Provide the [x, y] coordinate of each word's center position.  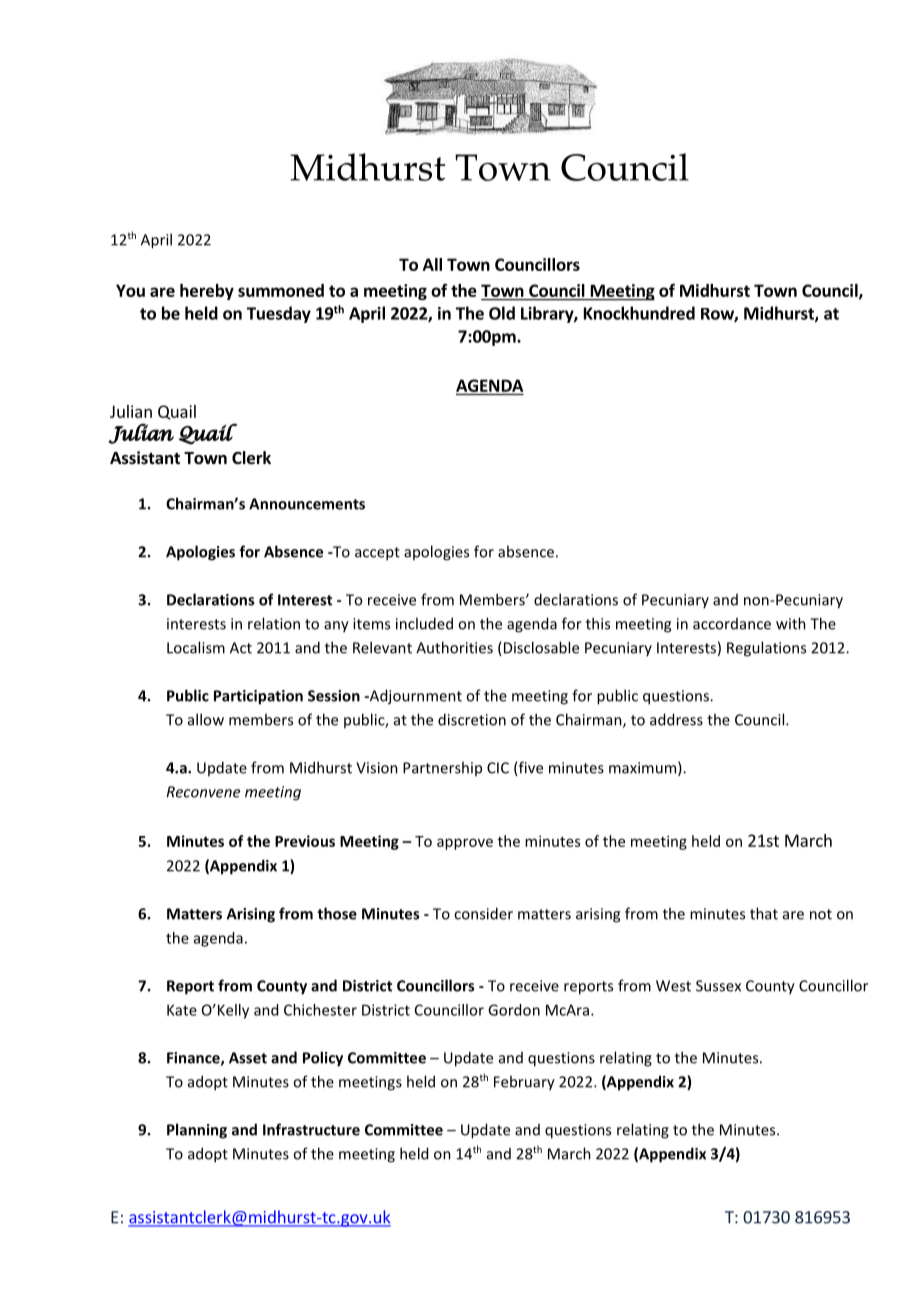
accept [377, 554]
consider [483, 913]
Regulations [766, 649]
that [764, 913]
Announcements [307, 504]
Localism [196, 647]
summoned [281, 290]
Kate [182, 1010]
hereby [207, 292]
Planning [197, 1131]
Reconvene [203, 792]
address [676, 719]
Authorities [454, 647]
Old [502, 313]
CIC [498, 768]
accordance [732, 624]
